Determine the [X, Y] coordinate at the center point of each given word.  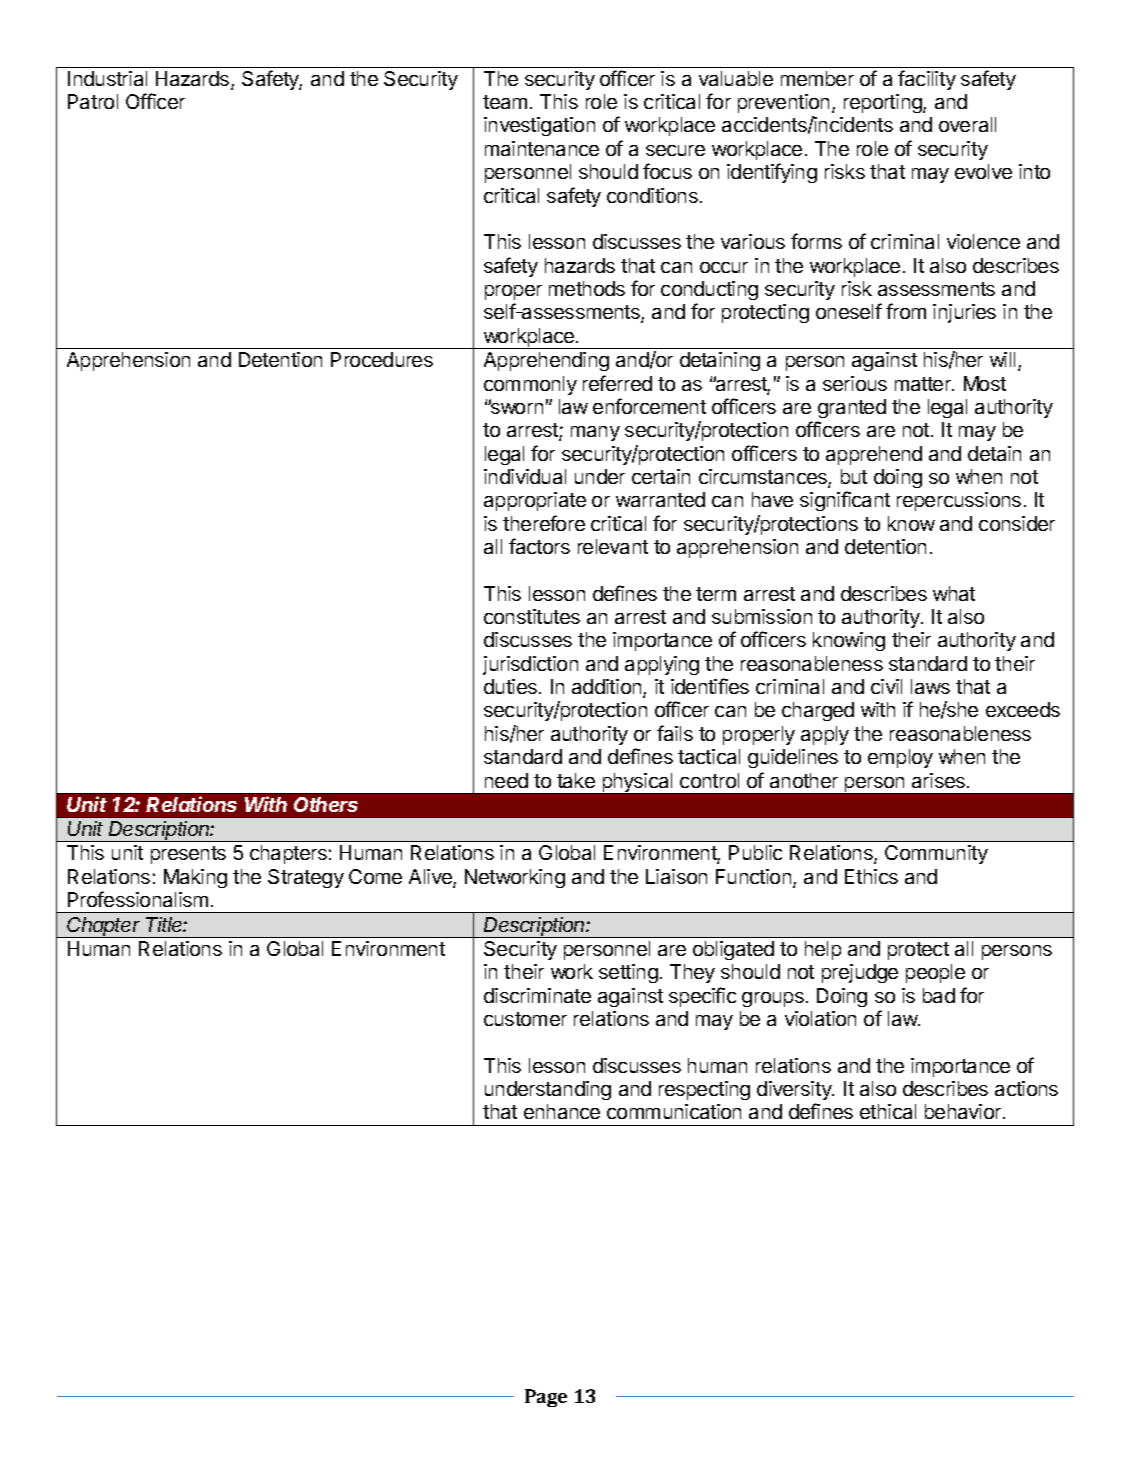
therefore [544, 523]
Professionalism [138, 899]
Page [546, 1398]
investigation [539, 126]
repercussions [959, 501]
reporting [884, 103]
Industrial [107, 78]
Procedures [382, 359]
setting [628, 973]
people [935, 973]
